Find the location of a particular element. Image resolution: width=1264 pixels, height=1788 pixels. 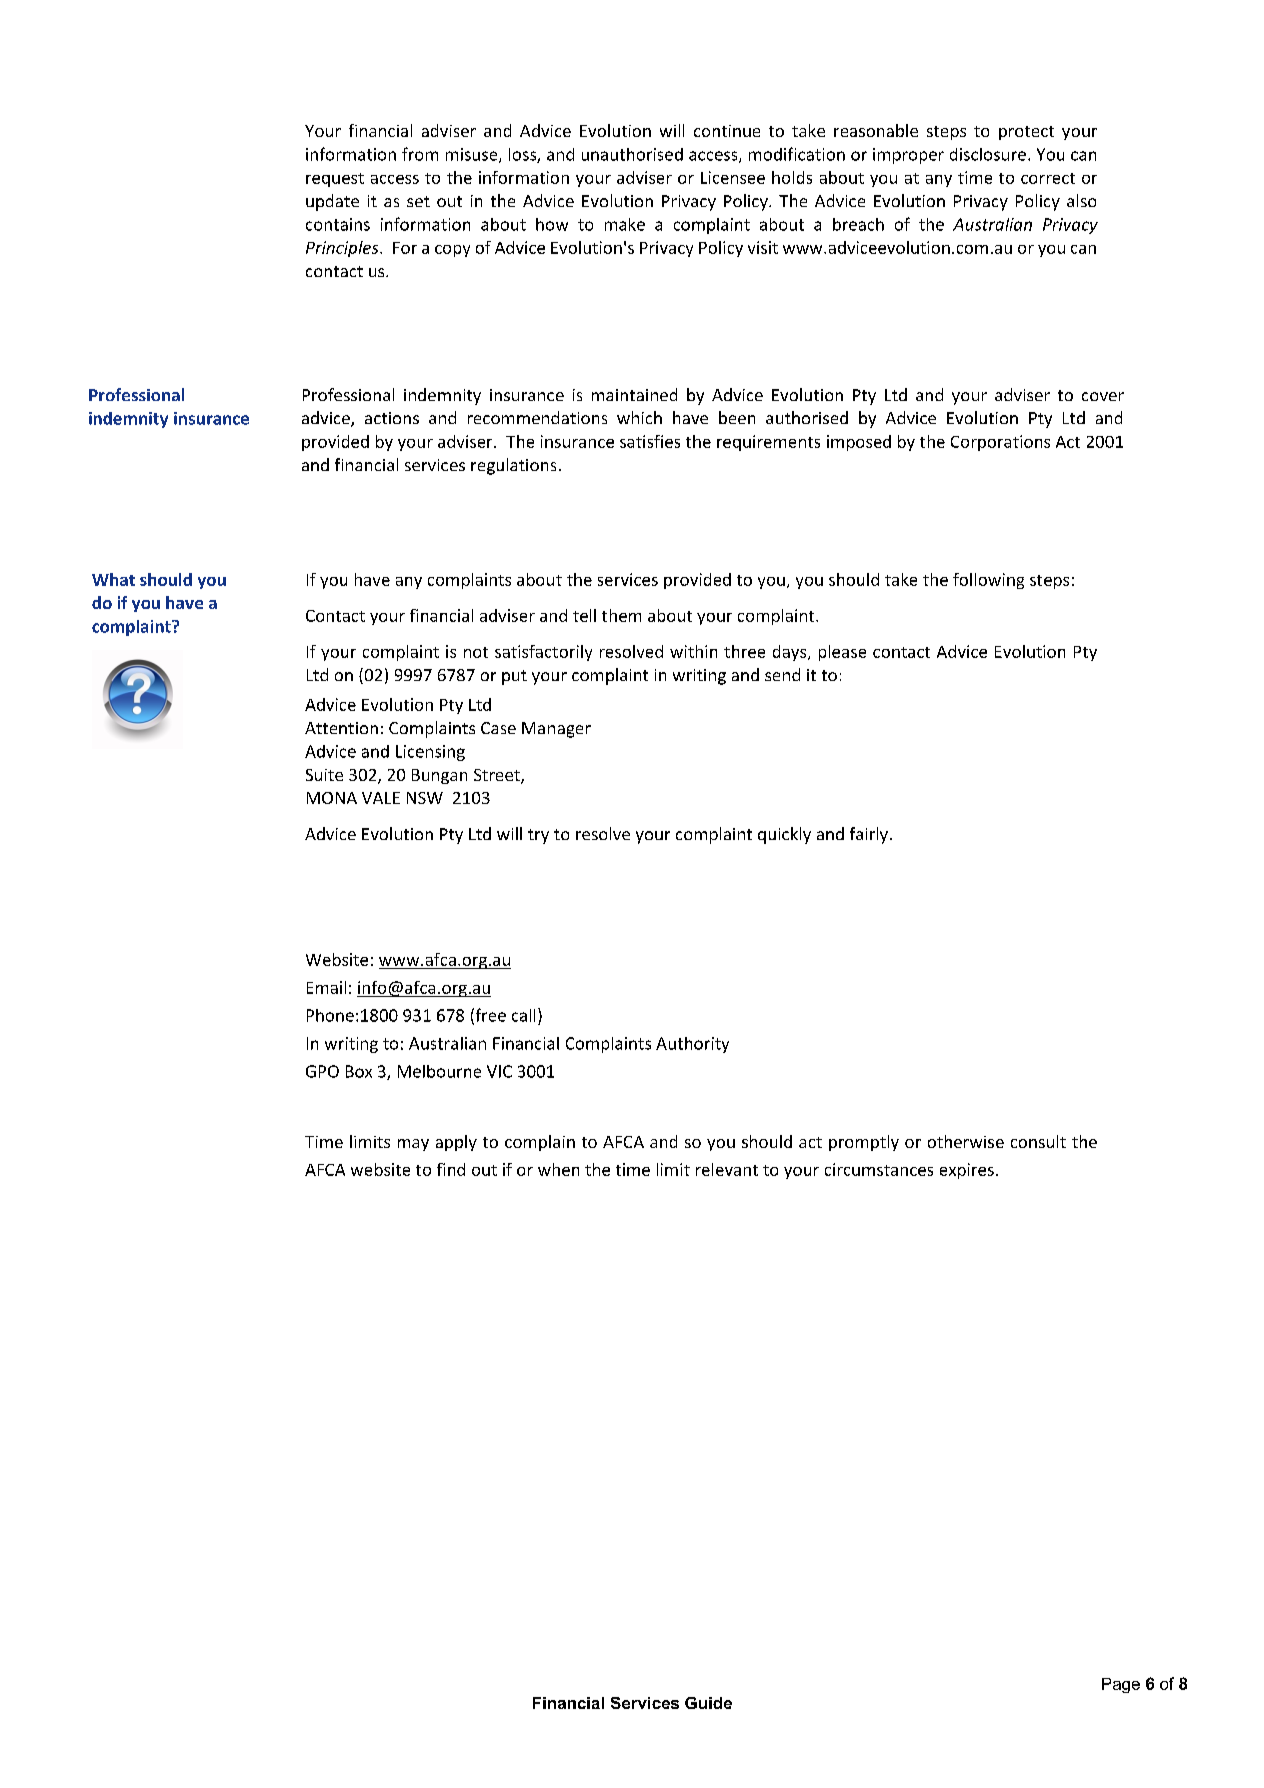

make is located at coordinates (625, 224).
